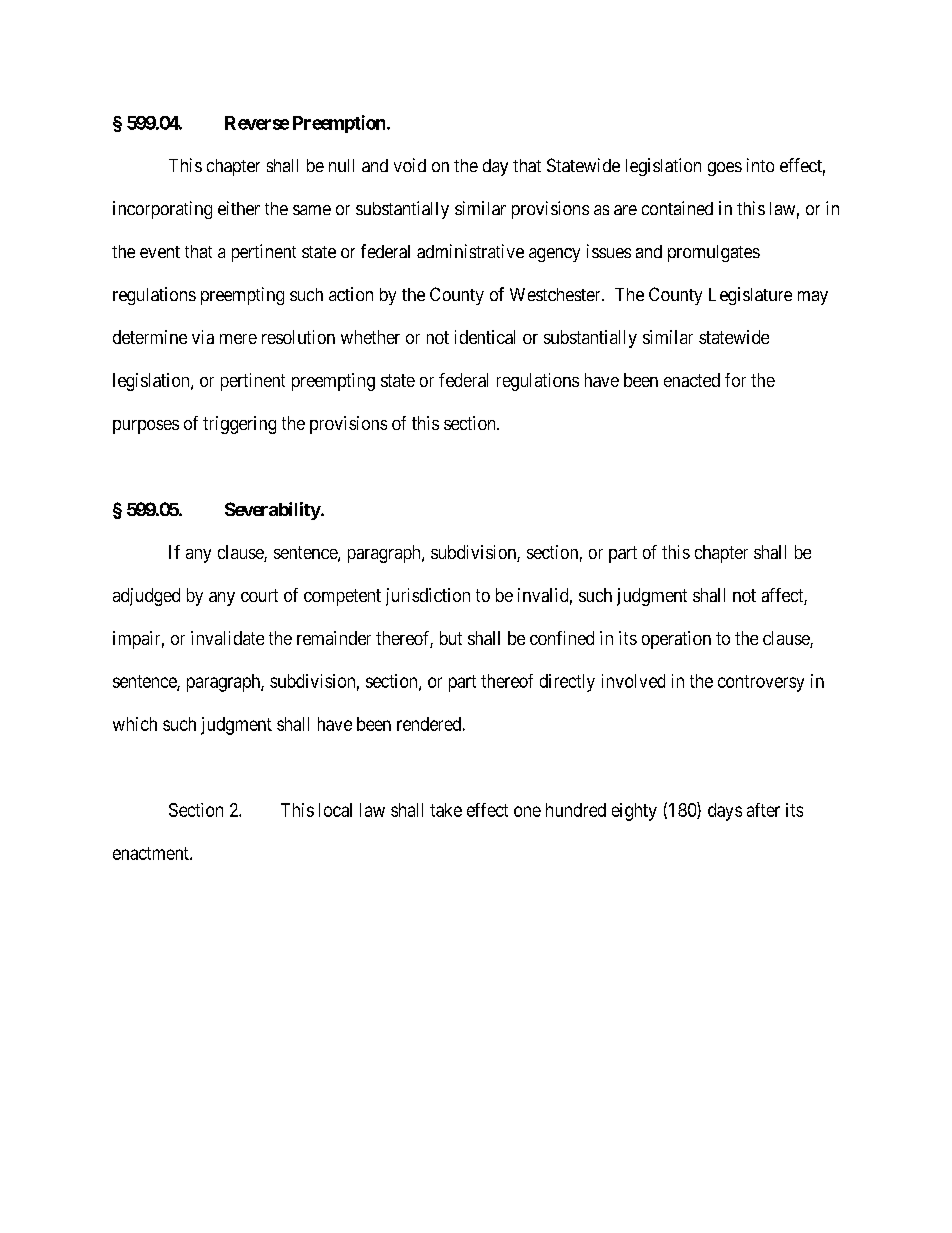 Image resolution: width=952 pixels, height=1233 pixels. Describe the element at coordinates (676, 640) in the image. I see `operation` at that location.
